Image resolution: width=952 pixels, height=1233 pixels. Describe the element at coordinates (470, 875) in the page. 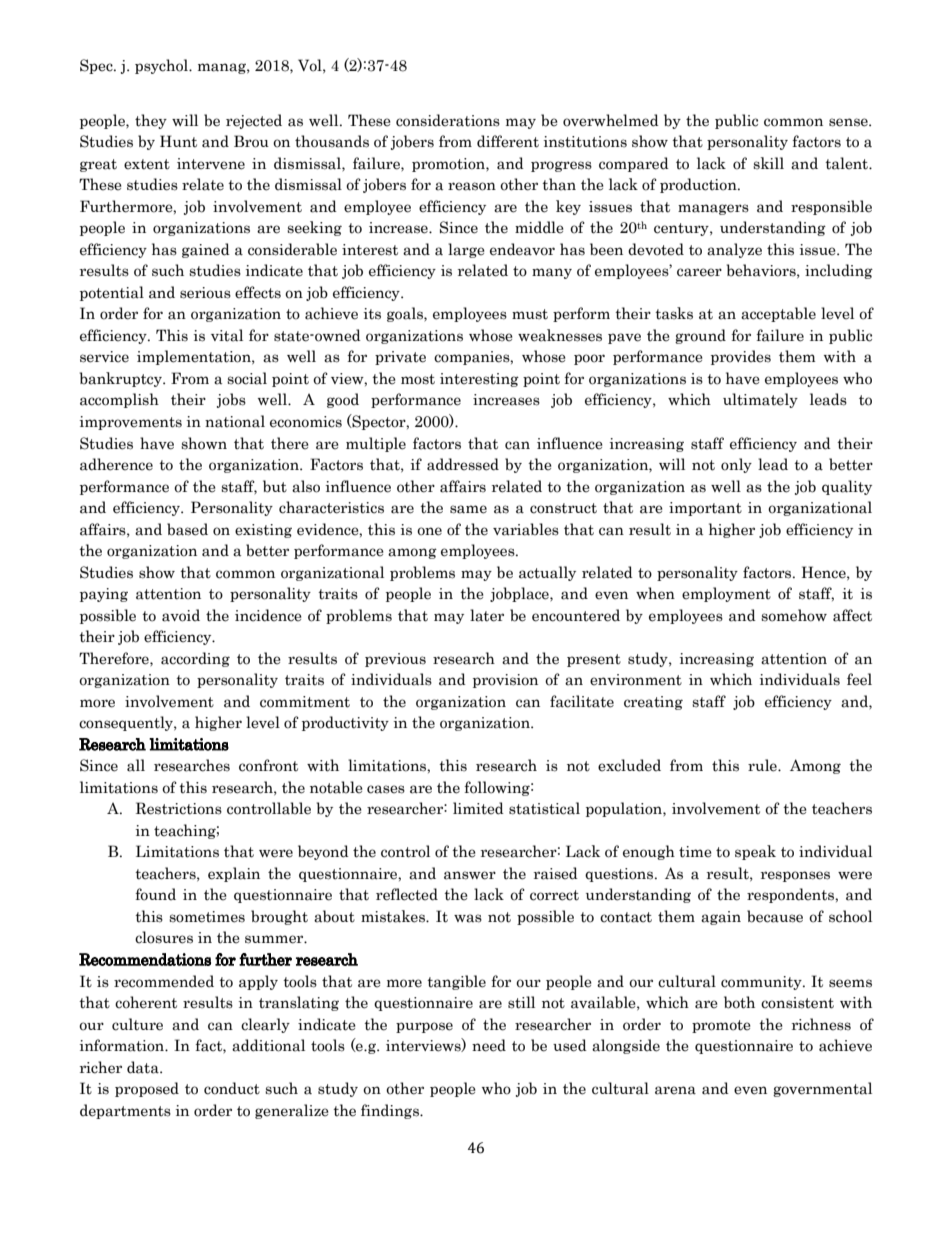

I see `answer` at that location.
